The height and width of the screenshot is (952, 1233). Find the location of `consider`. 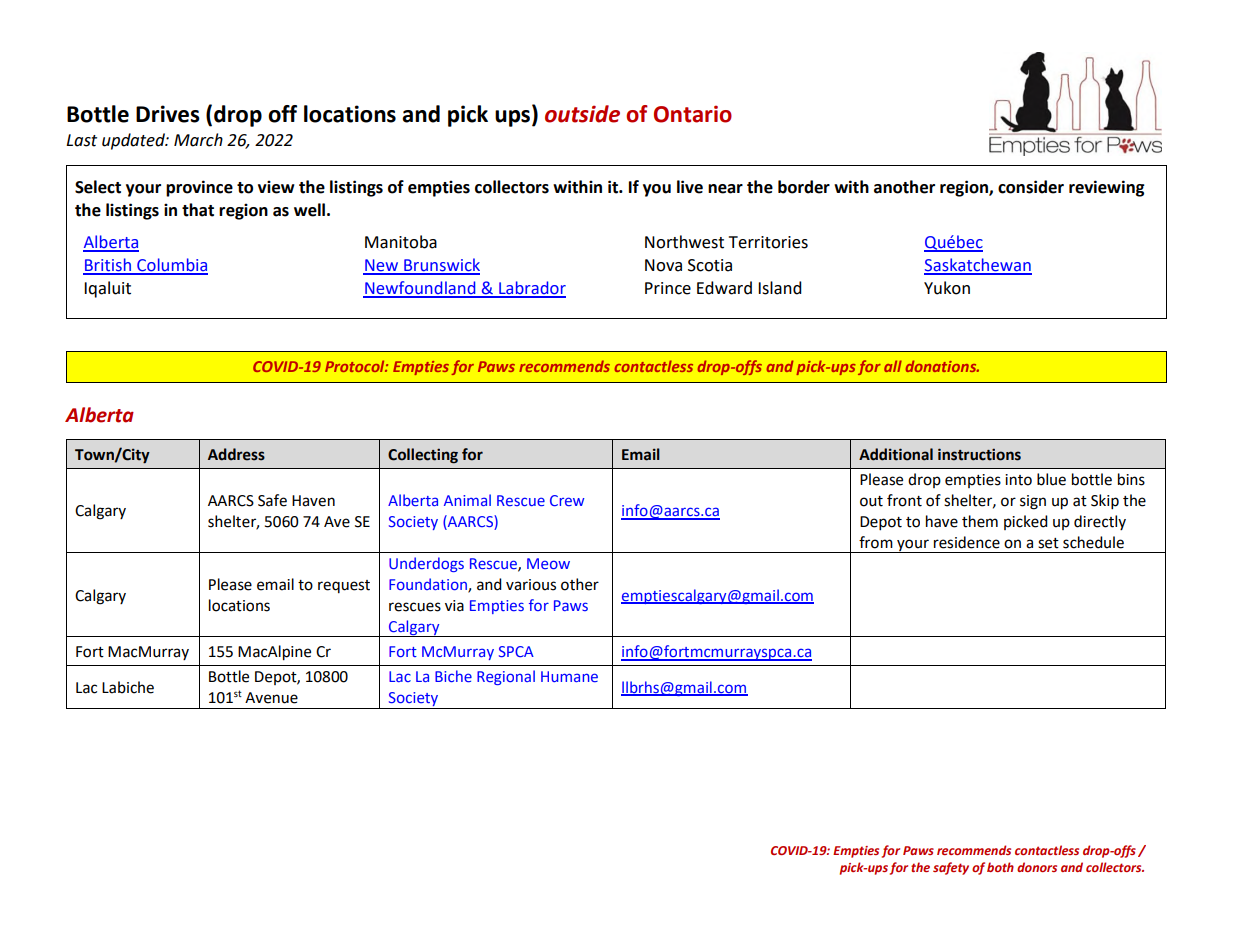

consider is located at coordinates (1031, 187).
